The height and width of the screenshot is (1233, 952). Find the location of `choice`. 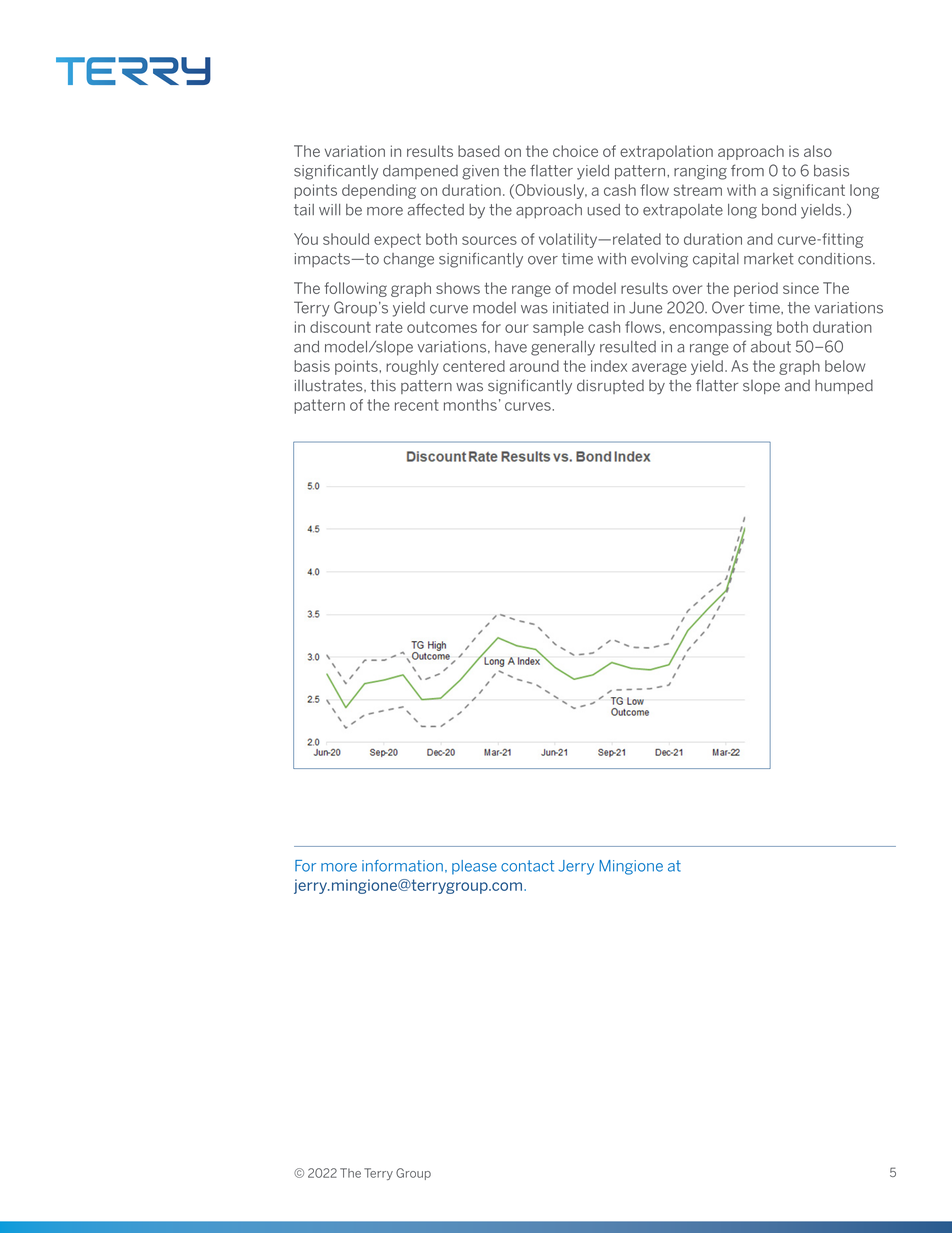

choice is located at coordinates (575, 151).
